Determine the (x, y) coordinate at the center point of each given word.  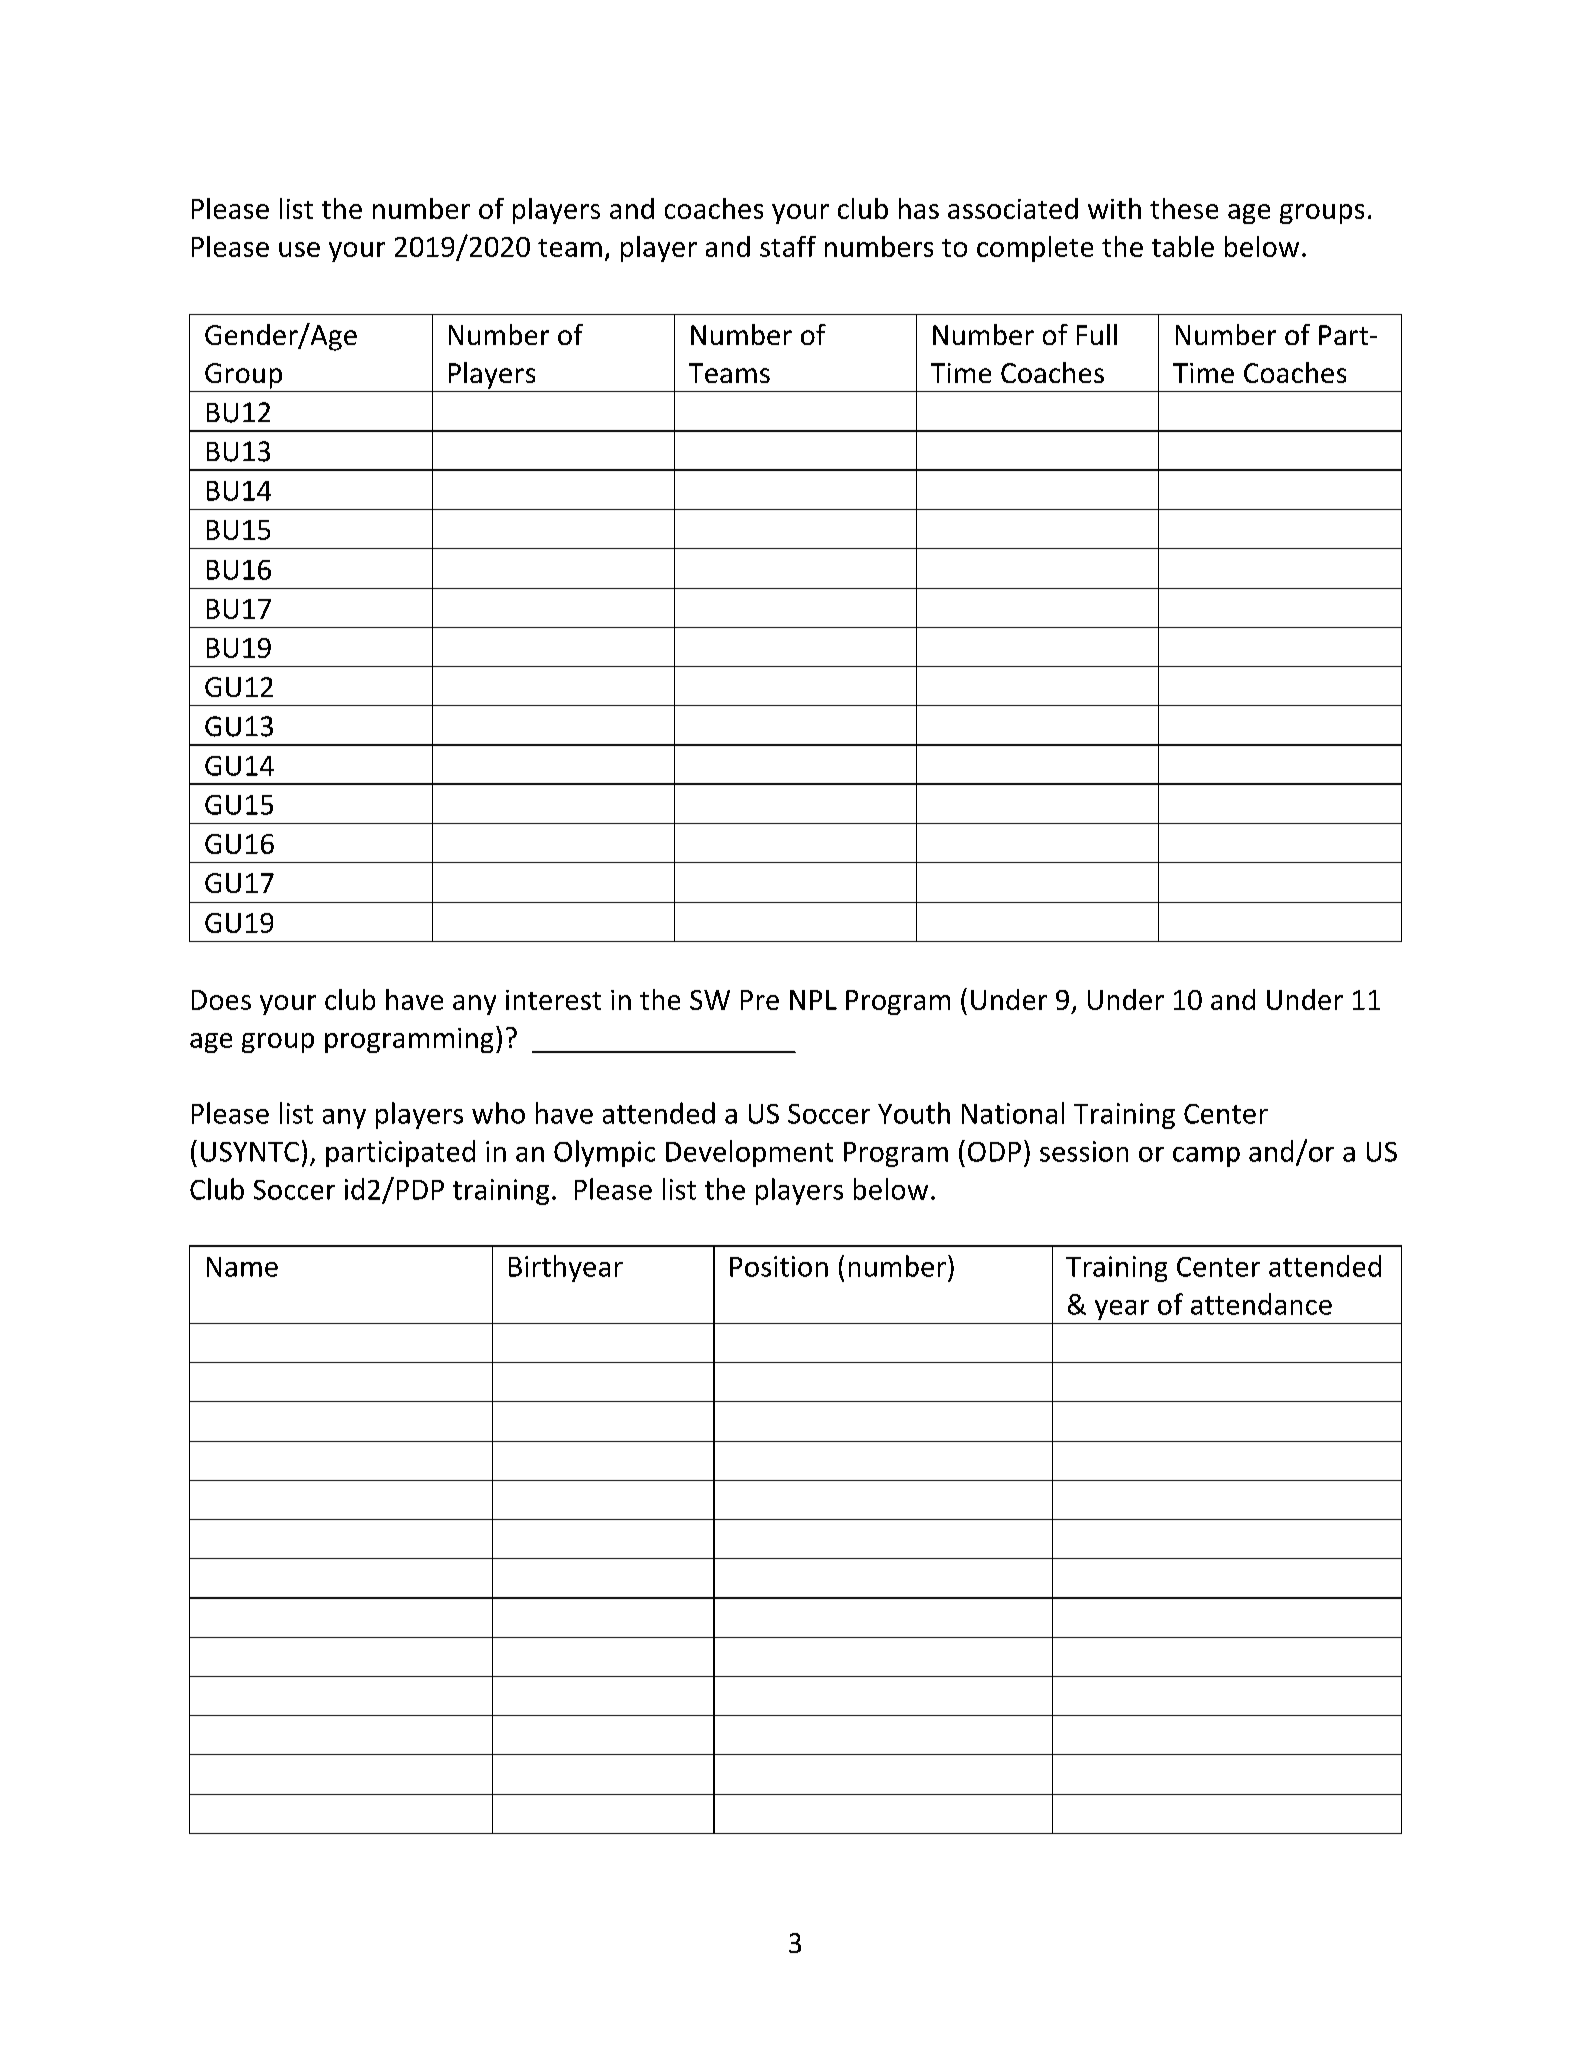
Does (221, 1000)
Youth (914, 1113)
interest (553, 1000)
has (919, 208)
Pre (760, 1000)
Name (242, 1267)
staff (788, 246)
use (299, 249)
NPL (813, 1000)
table (1183, 246)
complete (1035, 249)
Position (779, 1266)
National (1013, 1113)
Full (1097, 334)
